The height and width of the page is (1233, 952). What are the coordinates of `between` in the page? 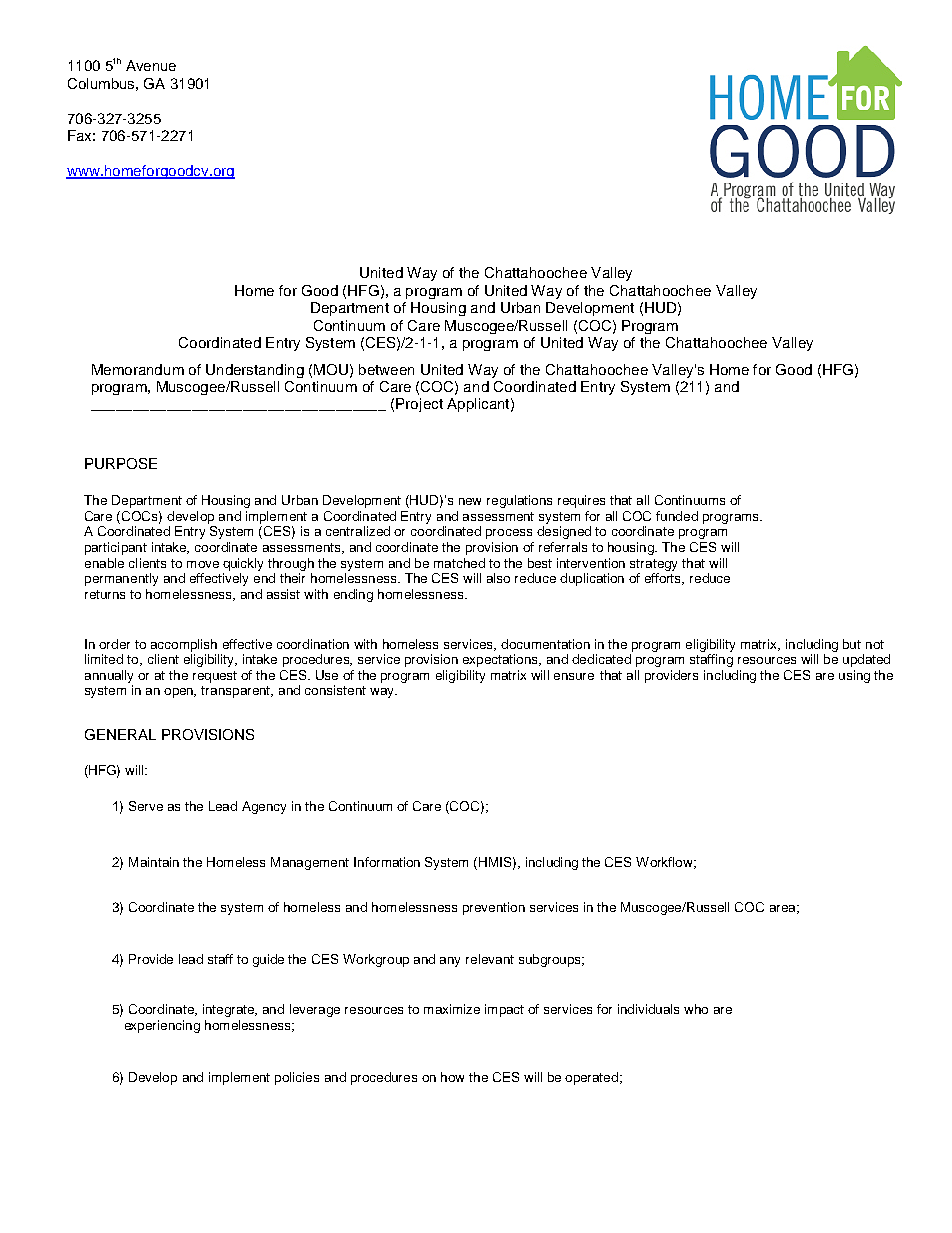 It's located at (386, 369).
